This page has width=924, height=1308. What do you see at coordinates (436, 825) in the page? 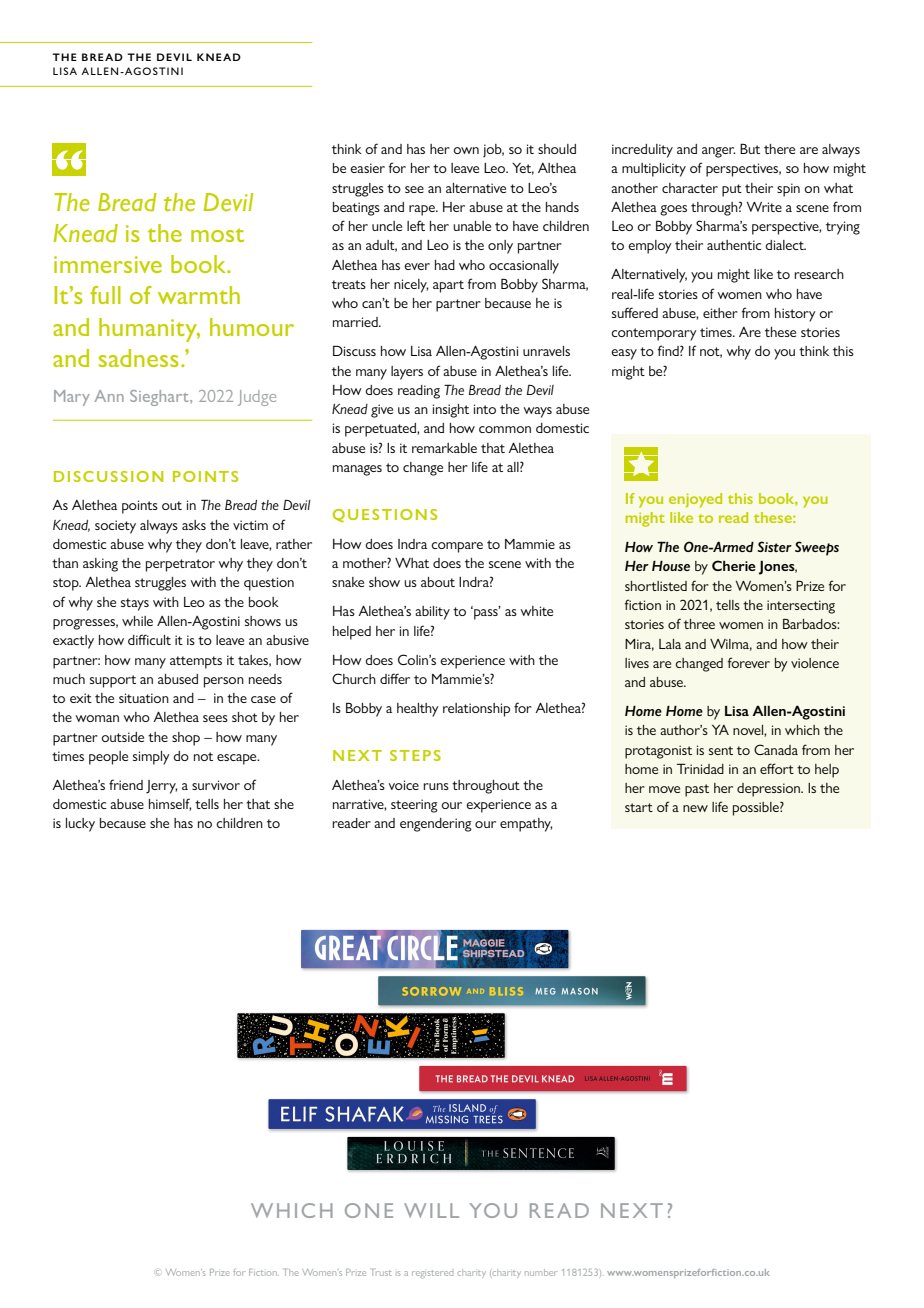
I see `engendering` at bounding box center [436, 825].
